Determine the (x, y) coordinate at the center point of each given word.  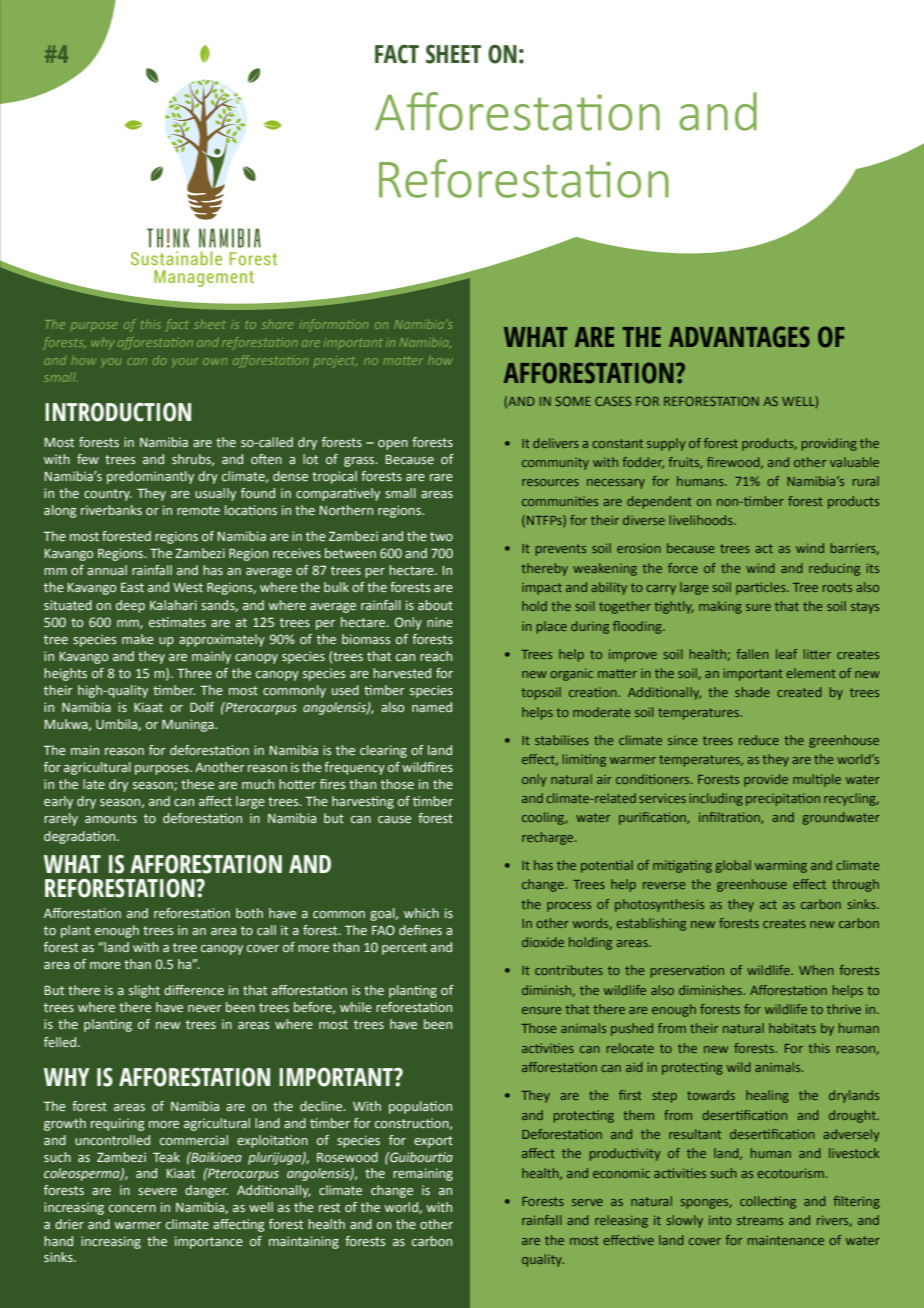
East (132, 587)
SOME (573, 401)
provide (766, 780)
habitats (792, 1028)
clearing (383, 751)
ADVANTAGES (739, 337)
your (185, 362)
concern (132, 1208)
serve (587, 1202)
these (197, 784)
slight (144, 991)
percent (404, 949)
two (441, 536)
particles (762, 588)
